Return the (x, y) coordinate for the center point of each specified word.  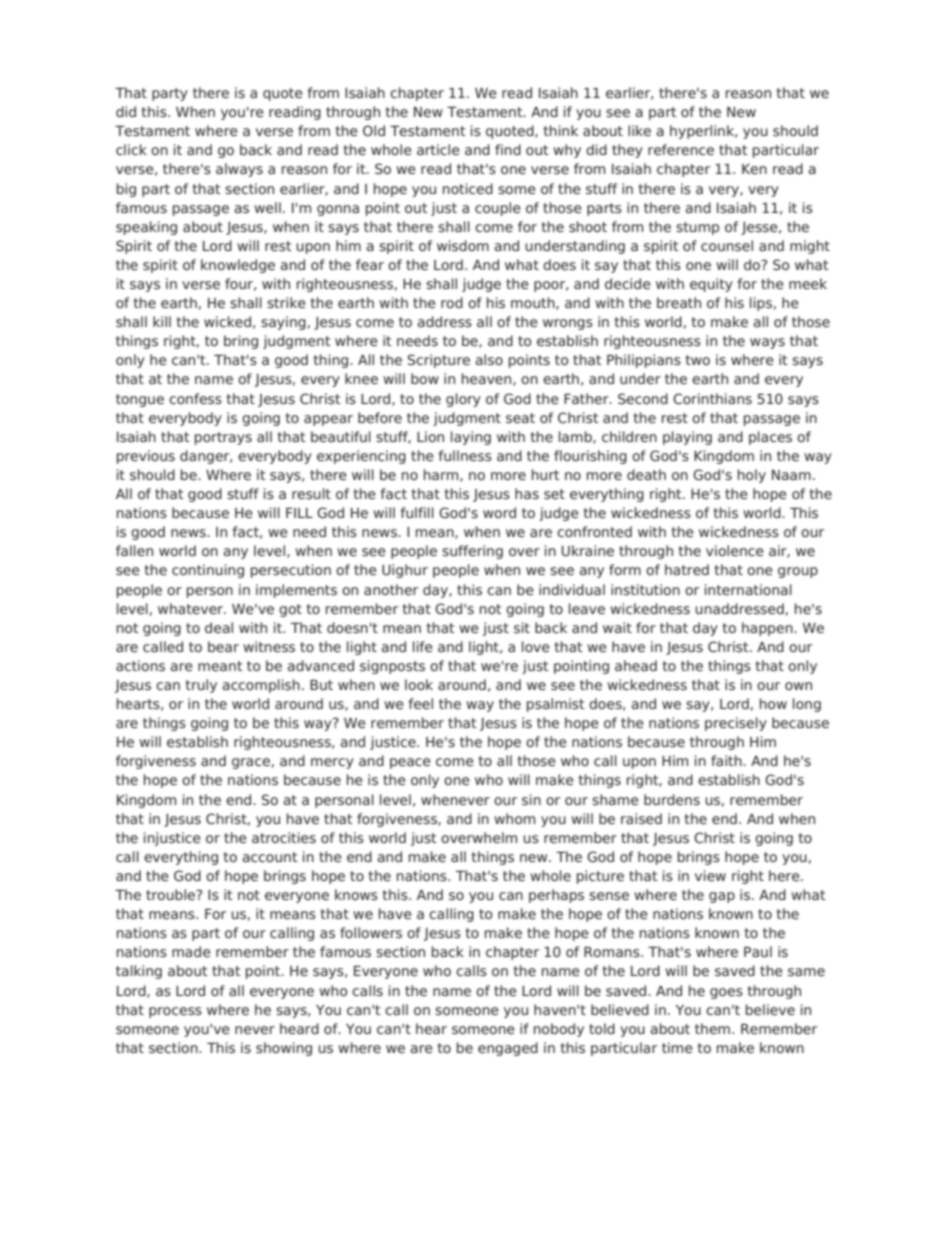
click (131, 149)
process (175, 1012)
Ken (754, 169)
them (714, 1028)
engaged (508, 1049)
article (438, 149)
